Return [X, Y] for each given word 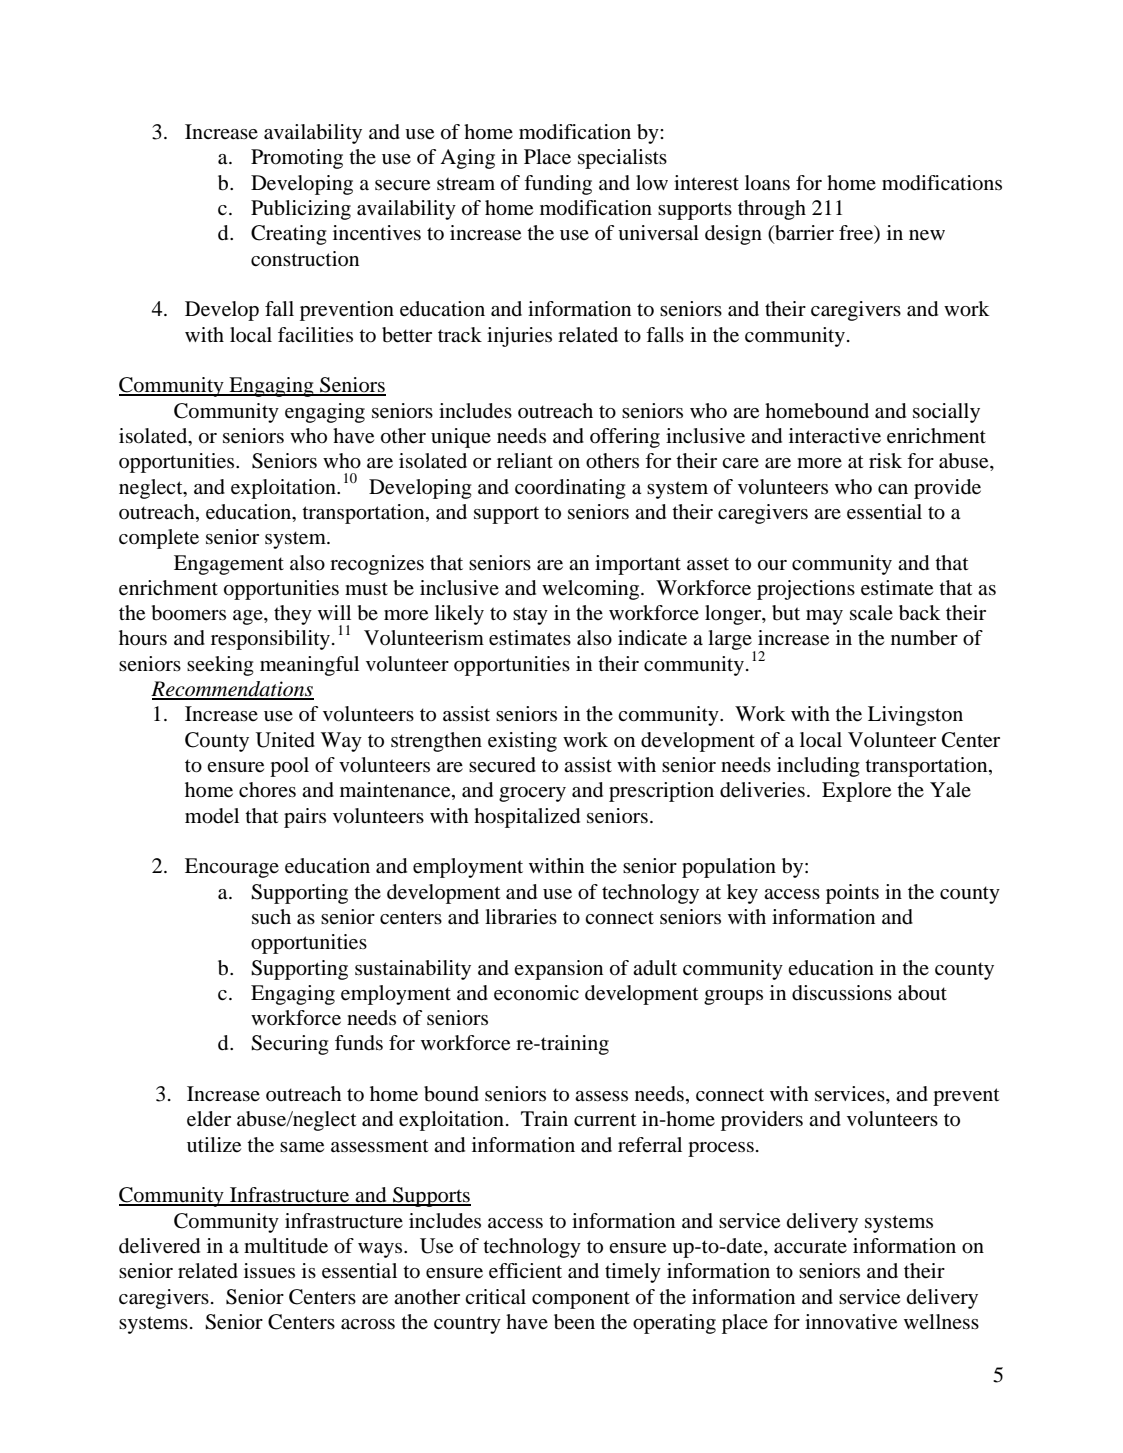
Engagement [229, 565]
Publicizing [301, 210]
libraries [521, 917]
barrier [803, 234]
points [852, 894]
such [271, 917]
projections [806, 590]
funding [558, 185]
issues [269, 1271]
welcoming [592, 590]
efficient [525, 1271]
